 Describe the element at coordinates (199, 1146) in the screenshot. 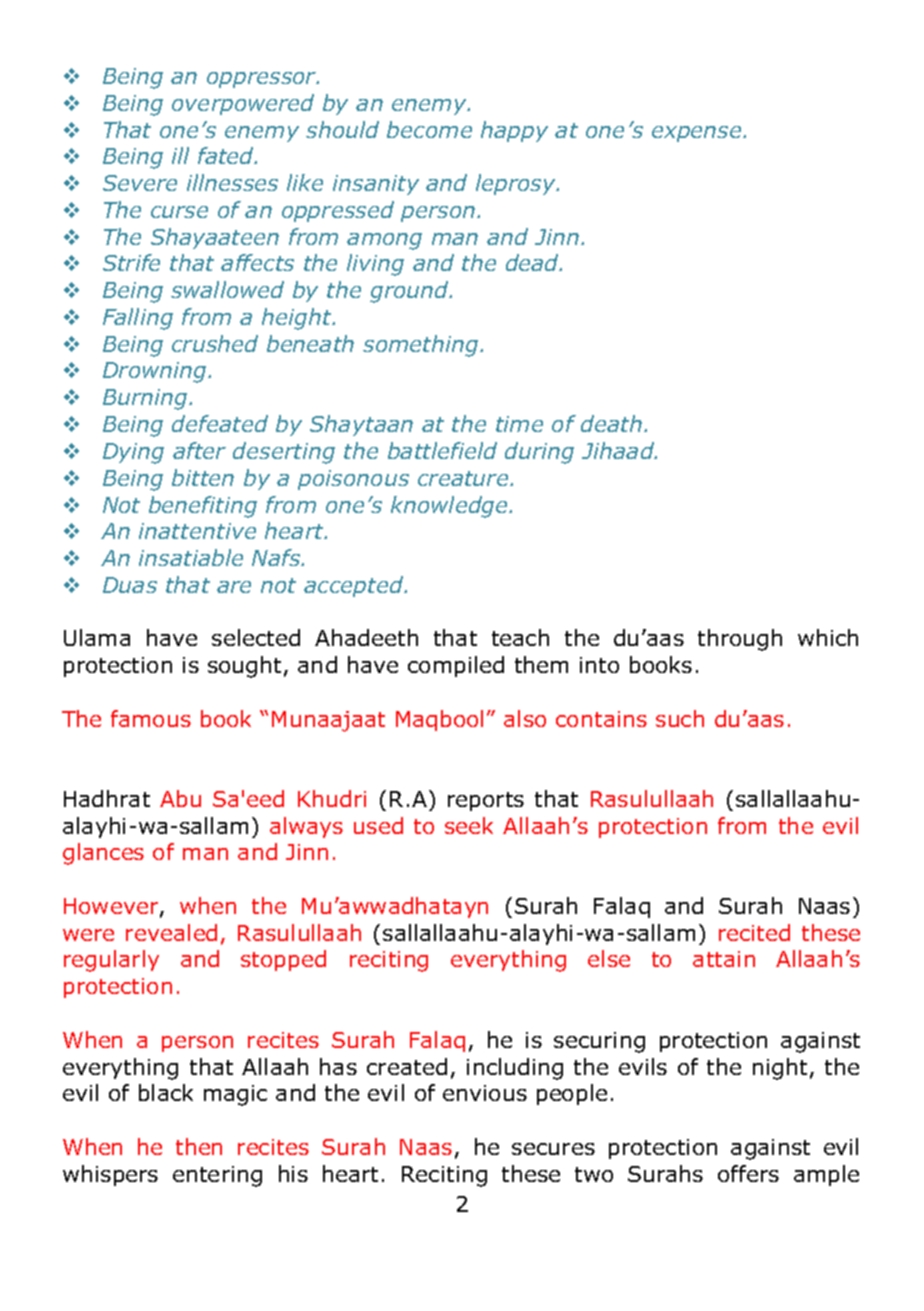

I see `then` at that location.
